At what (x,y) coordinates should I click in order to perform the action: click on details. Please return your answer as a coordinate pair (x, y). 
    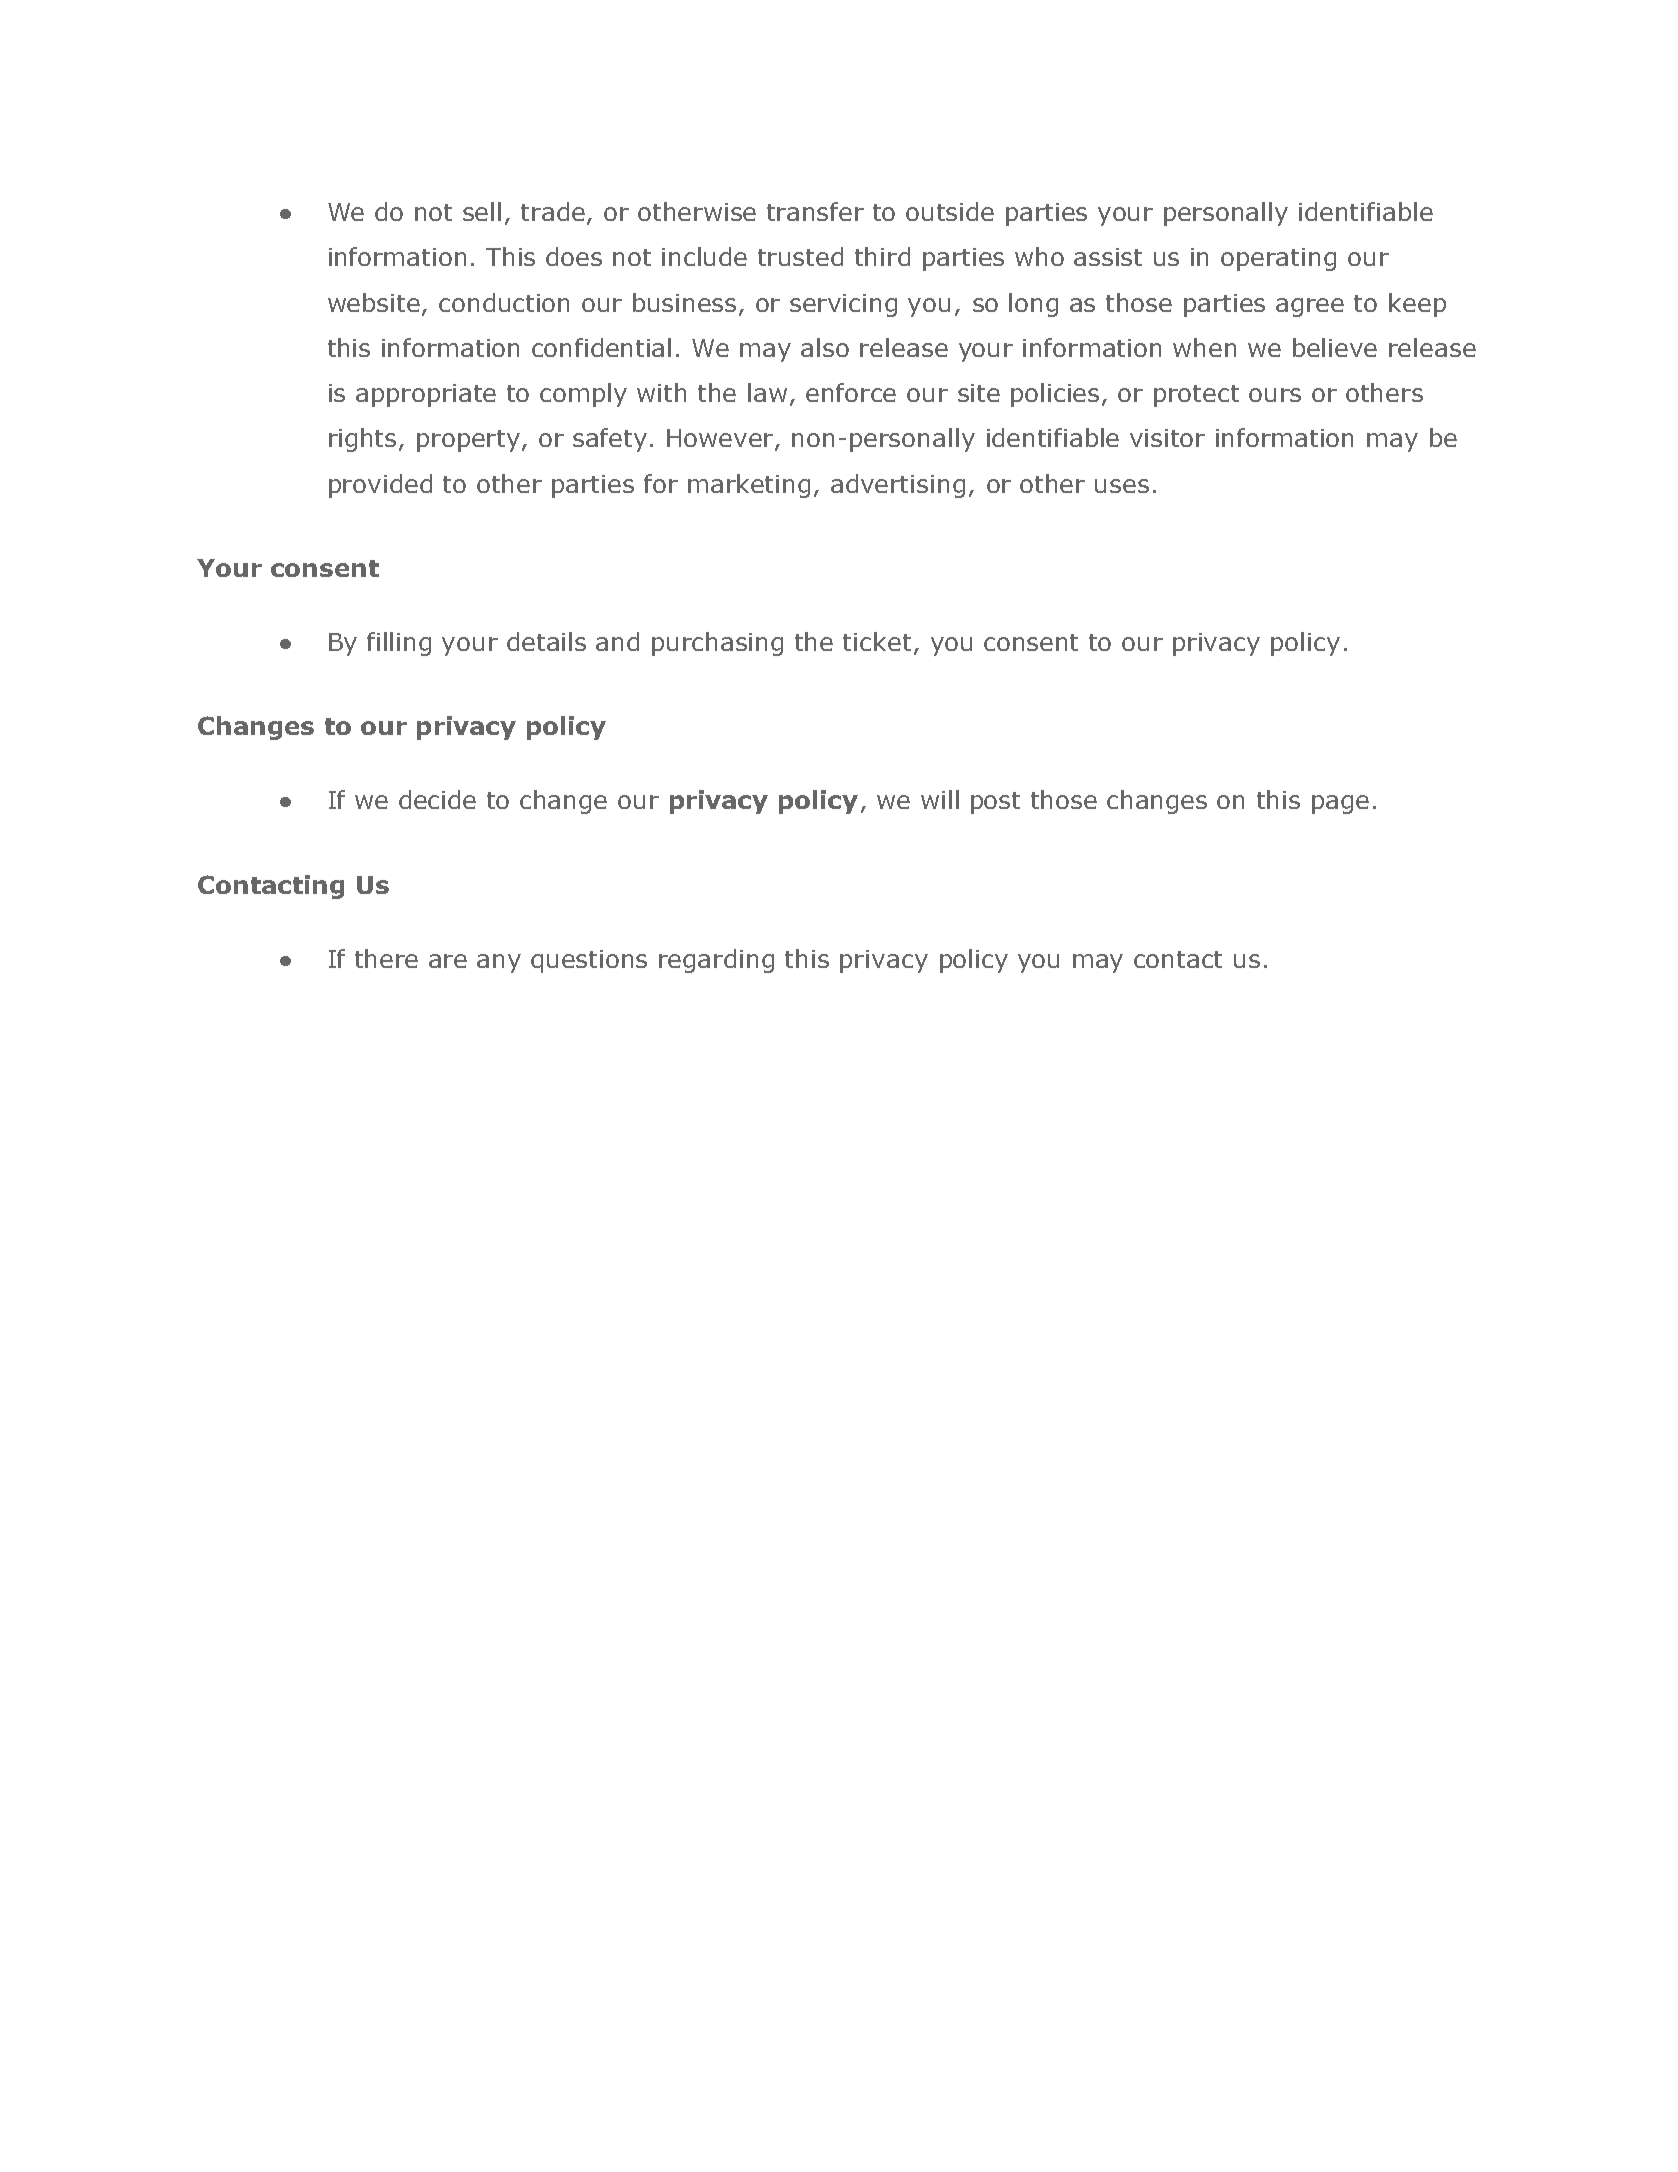
    Looking at the image, I should click on (546, 641).
